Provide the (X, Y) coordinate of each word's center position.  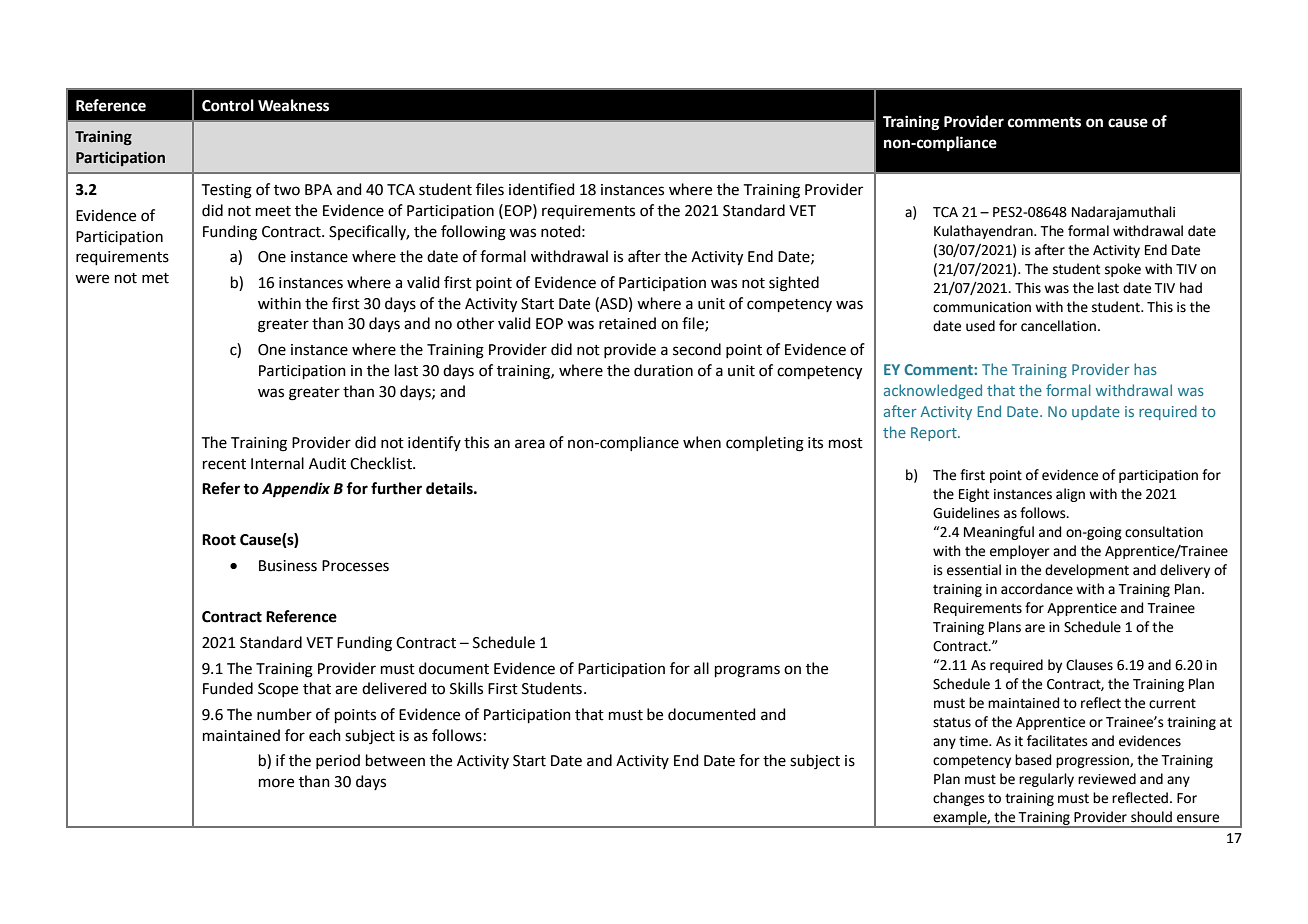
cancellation (1058, 326)
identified (542, 189)
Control (228, 105)
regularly (1046, 780)
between (395, 760)
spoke (1123, 270)
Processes (355, 566)
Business (288, 566)
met (155, 278)
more (276, 783)
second (697, 349)
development (1087, 571)
